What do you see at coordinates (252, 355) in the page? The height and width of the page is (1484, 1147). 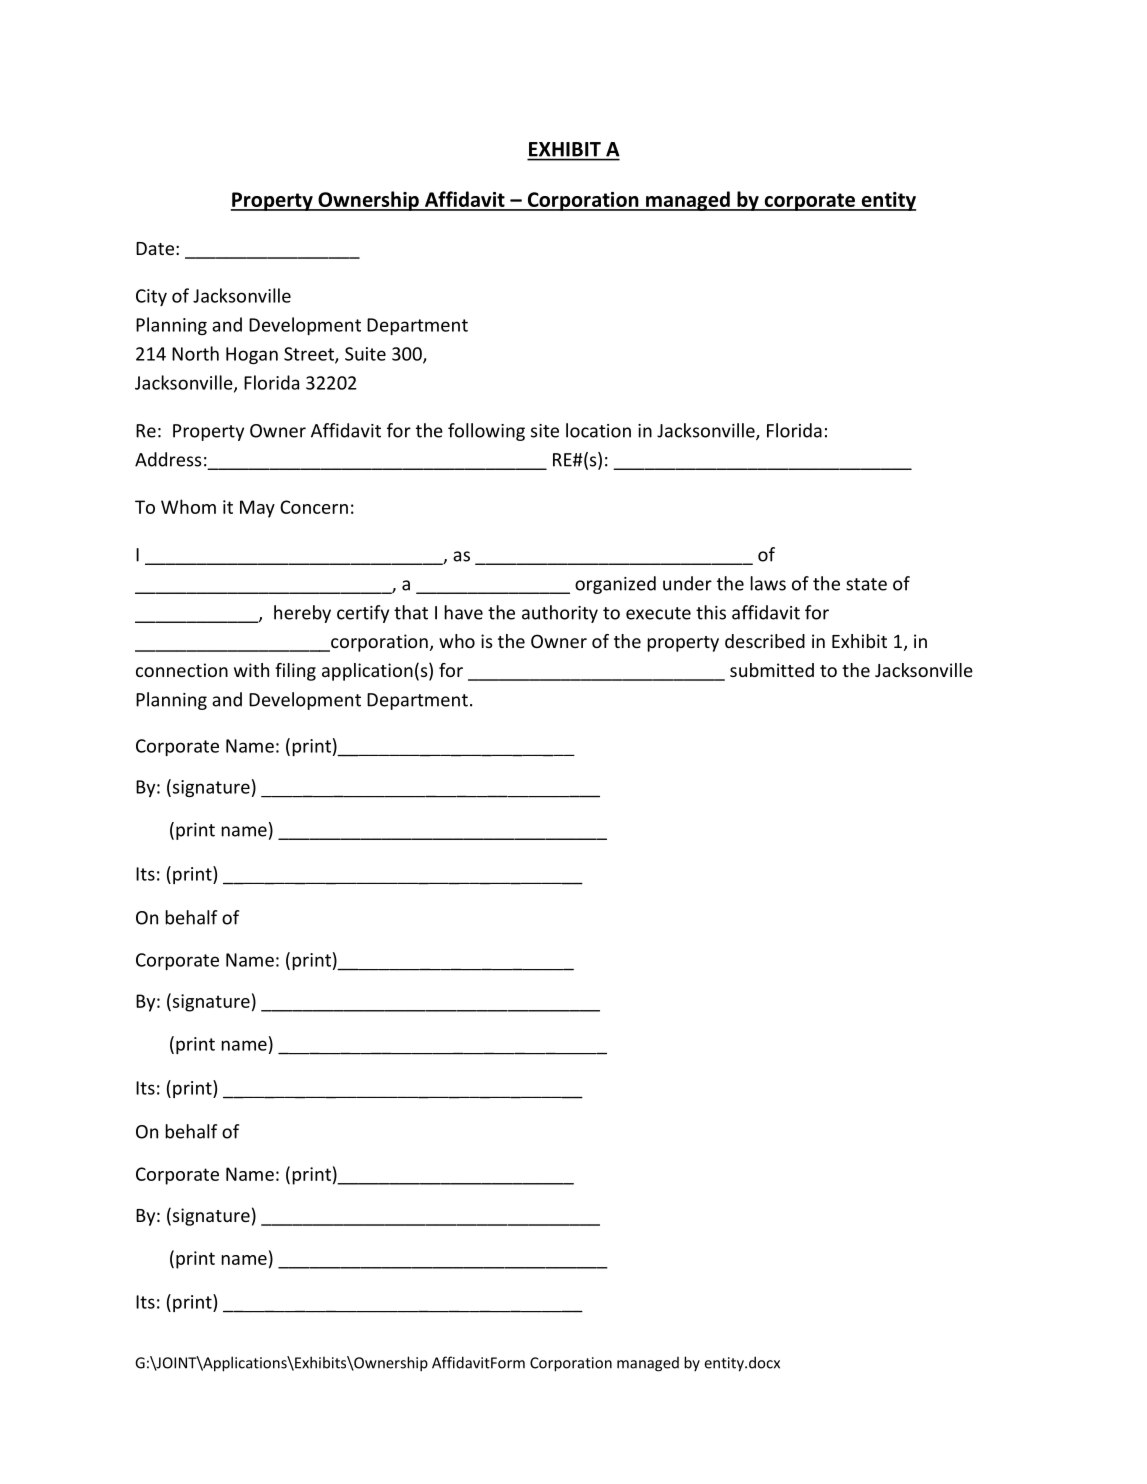 I see `Hogan` at bounding box center [252, 355].
